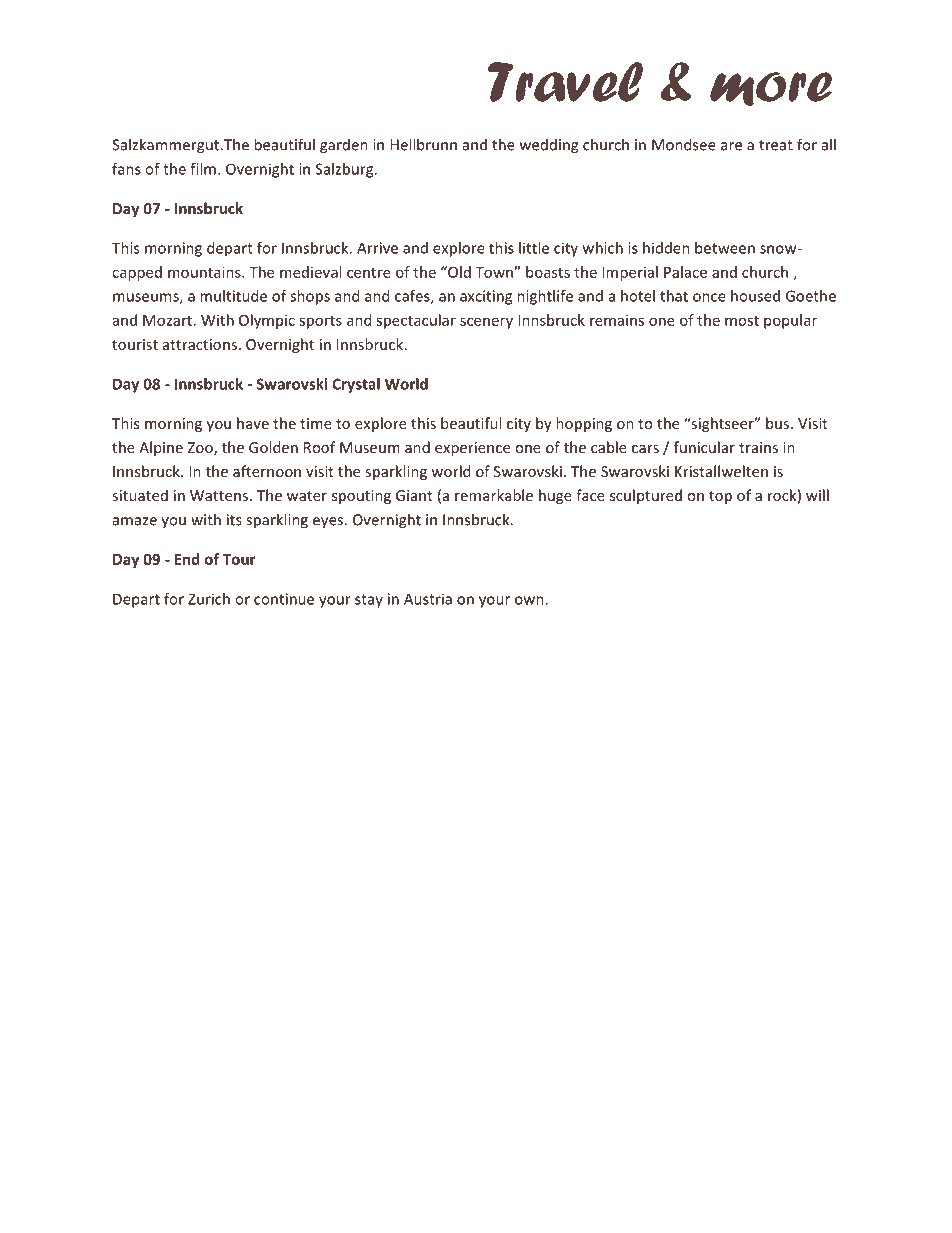 The width and height of the screenshot is (952, 1233). I want to click on afternoon, so click(267, 471).
